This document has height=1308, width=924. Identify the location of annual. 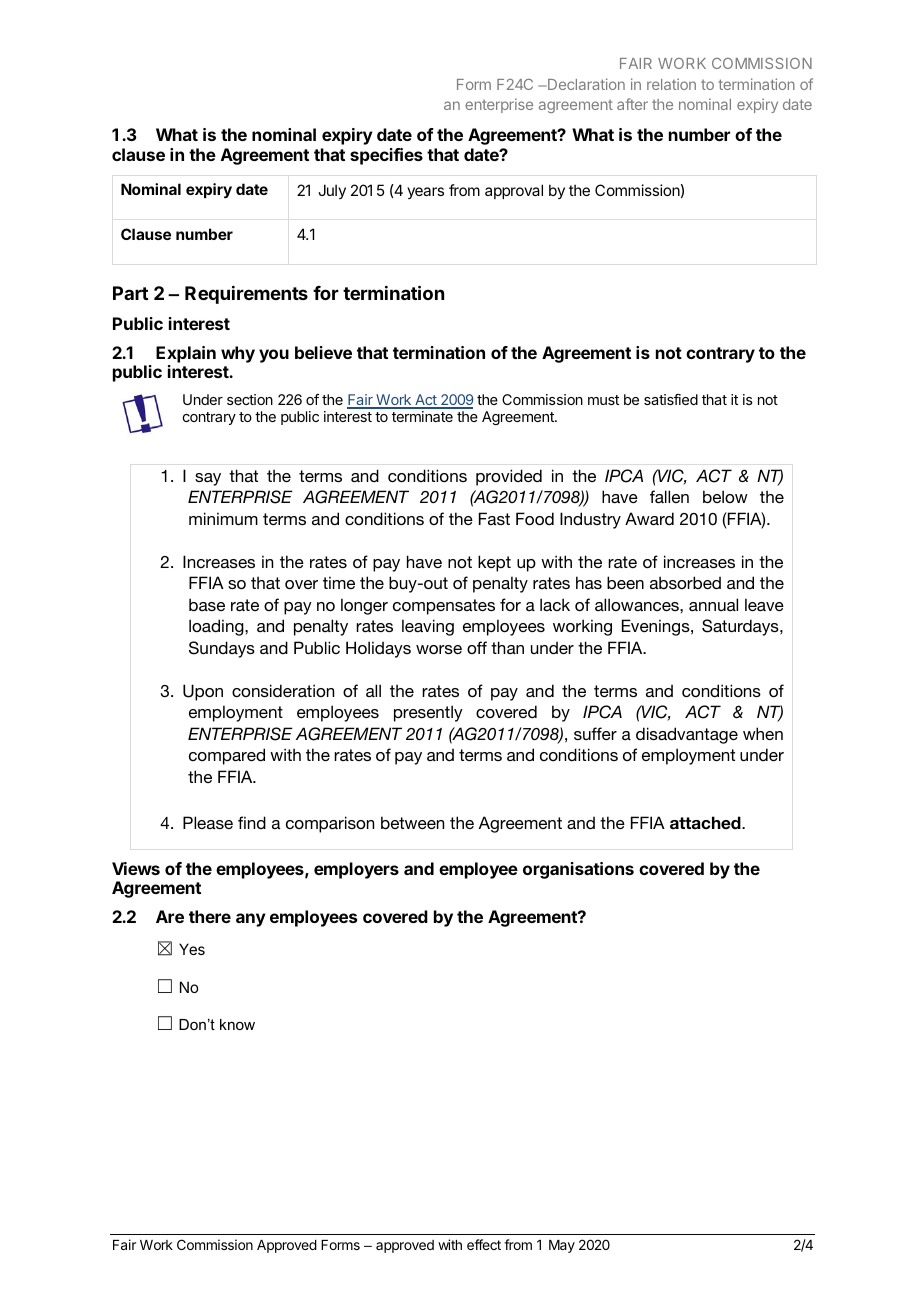
(713, 604).
